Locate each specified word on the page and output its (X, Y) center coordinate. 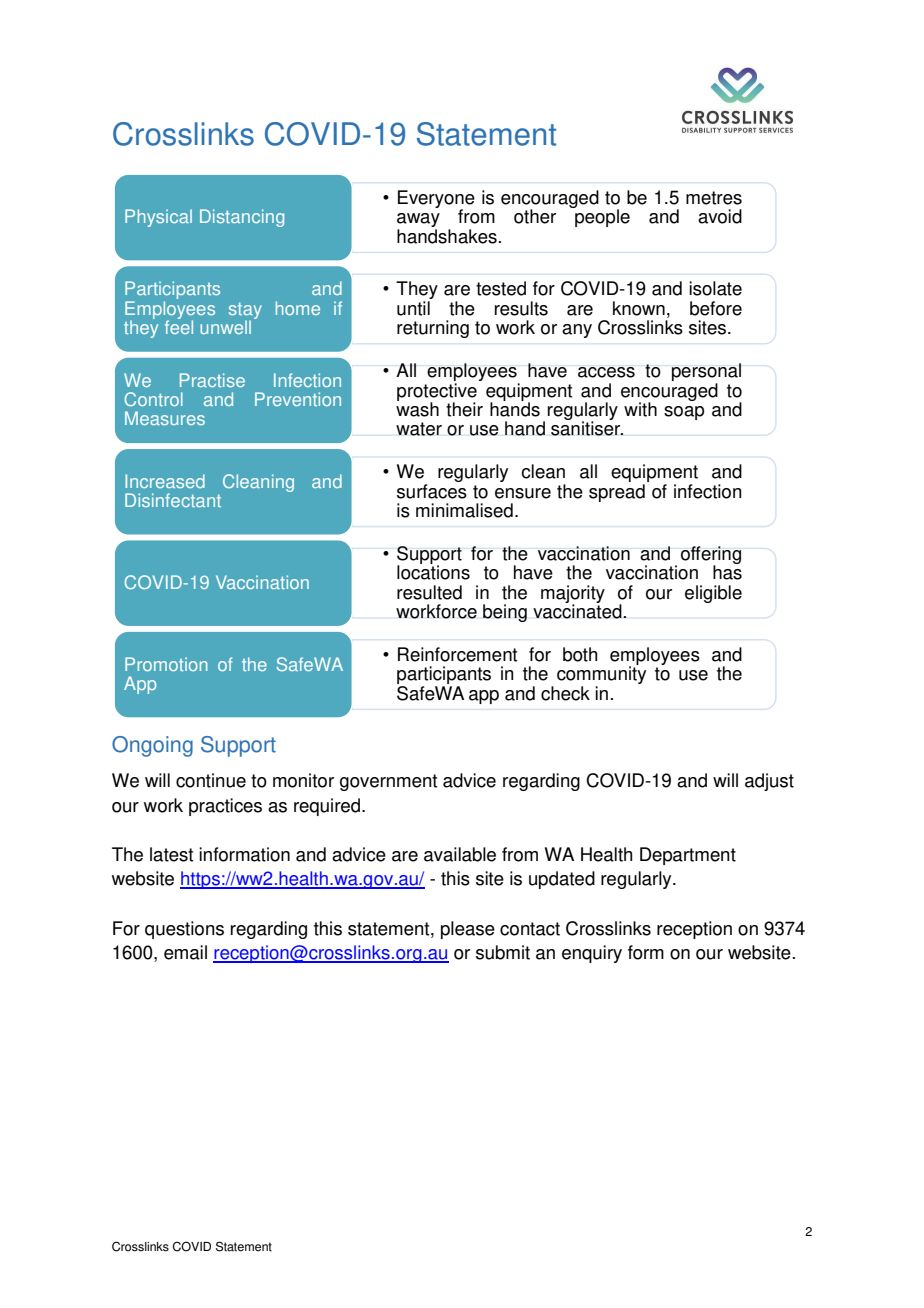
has (727, 571)
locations (433, 571)
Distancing (242, 218)
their (464, 409)
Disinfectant (173, 500)
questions (184, 930)
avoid (720, 216)
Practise (212, 380)
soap (684, 413)
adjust (769, 782)
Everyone (436, 200)
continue (211, 780)
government (388, 782)
